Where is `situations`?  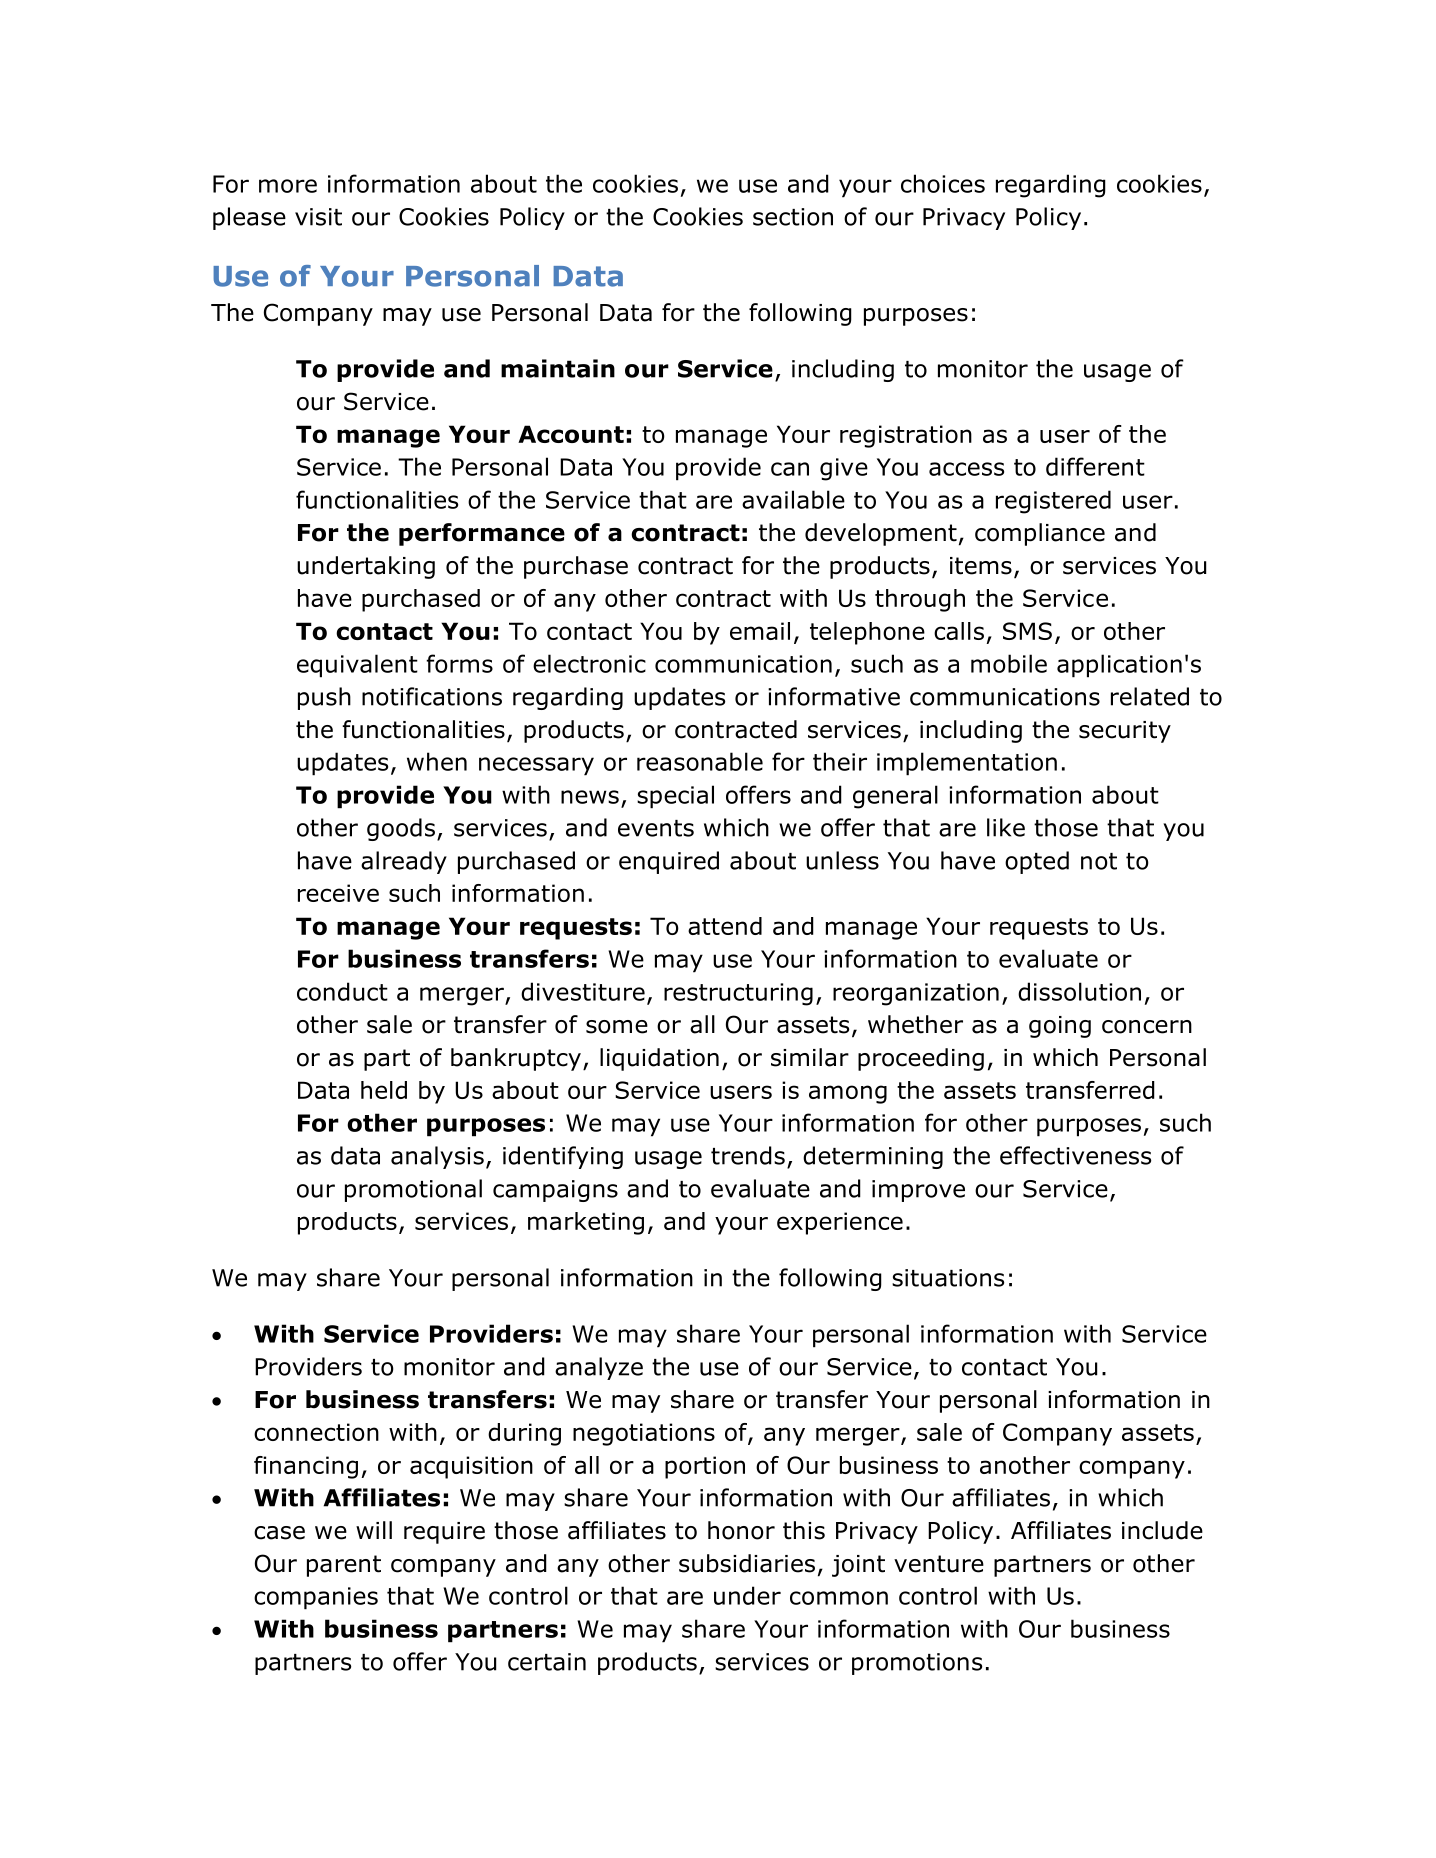 situations is located at coordinates (948, 1278).
